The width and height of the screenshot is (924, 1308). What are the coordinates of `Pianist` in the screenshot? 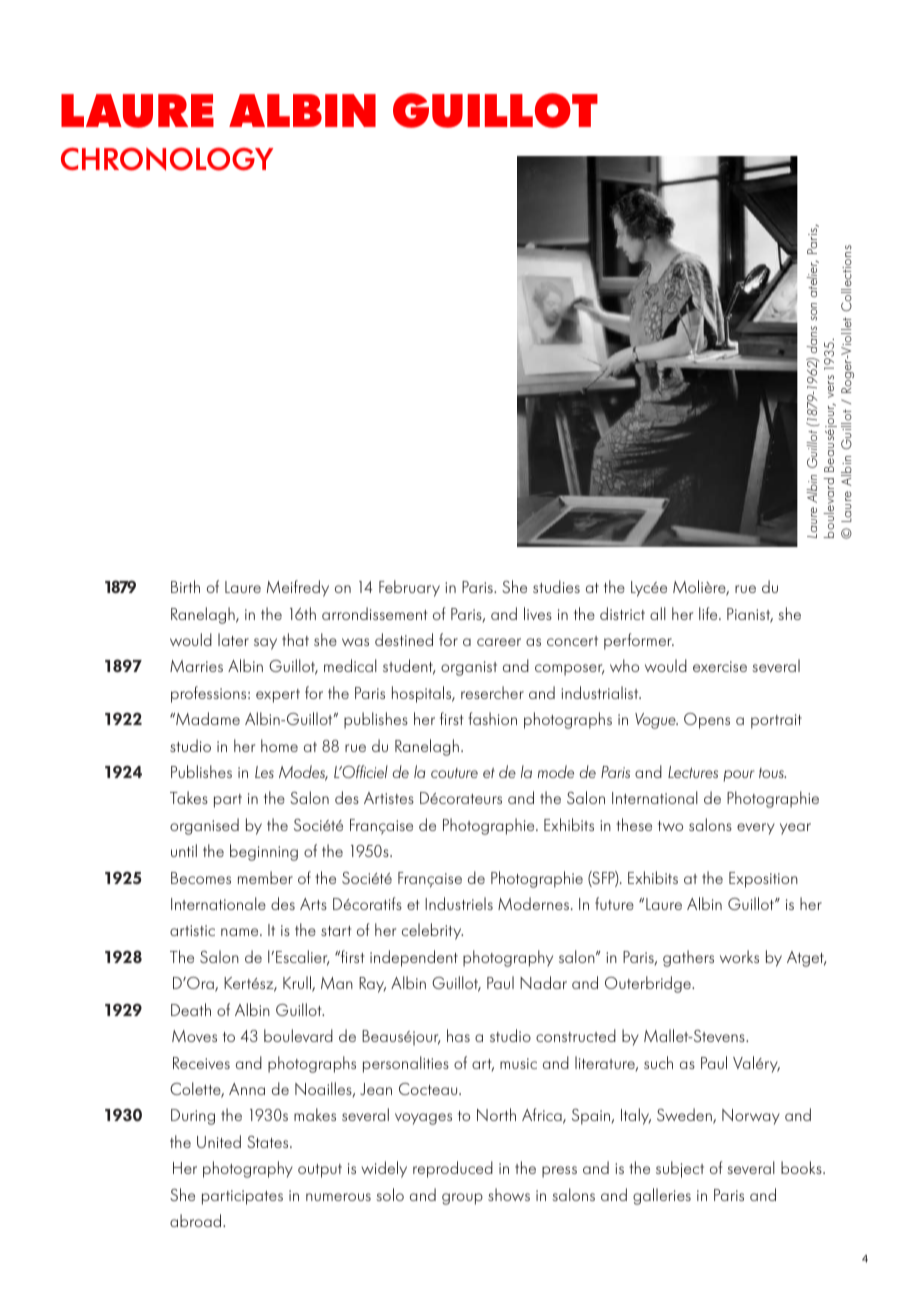 It's located at (750, 615).
